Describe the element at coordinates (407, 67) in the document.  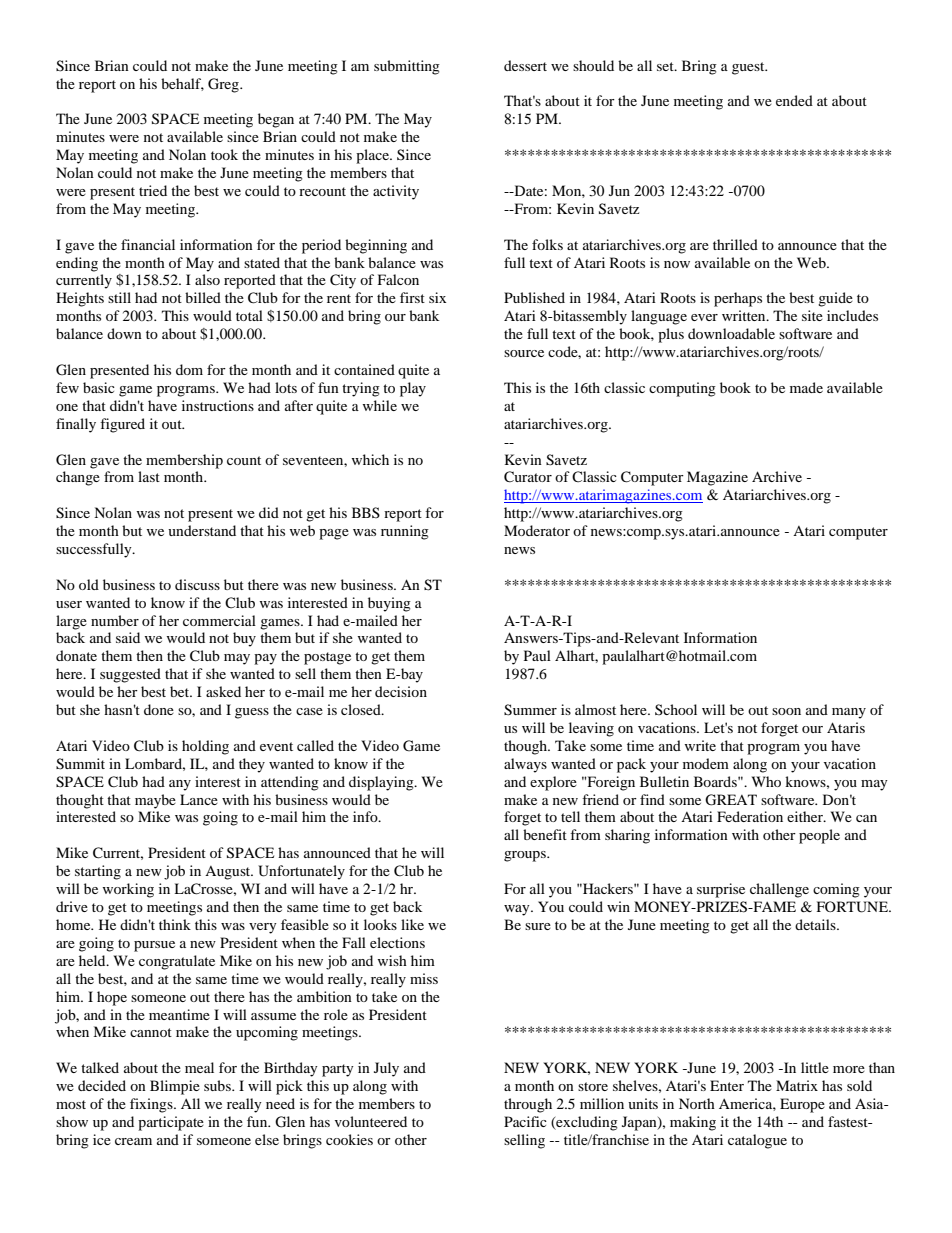
I see `submitting` at that location.
